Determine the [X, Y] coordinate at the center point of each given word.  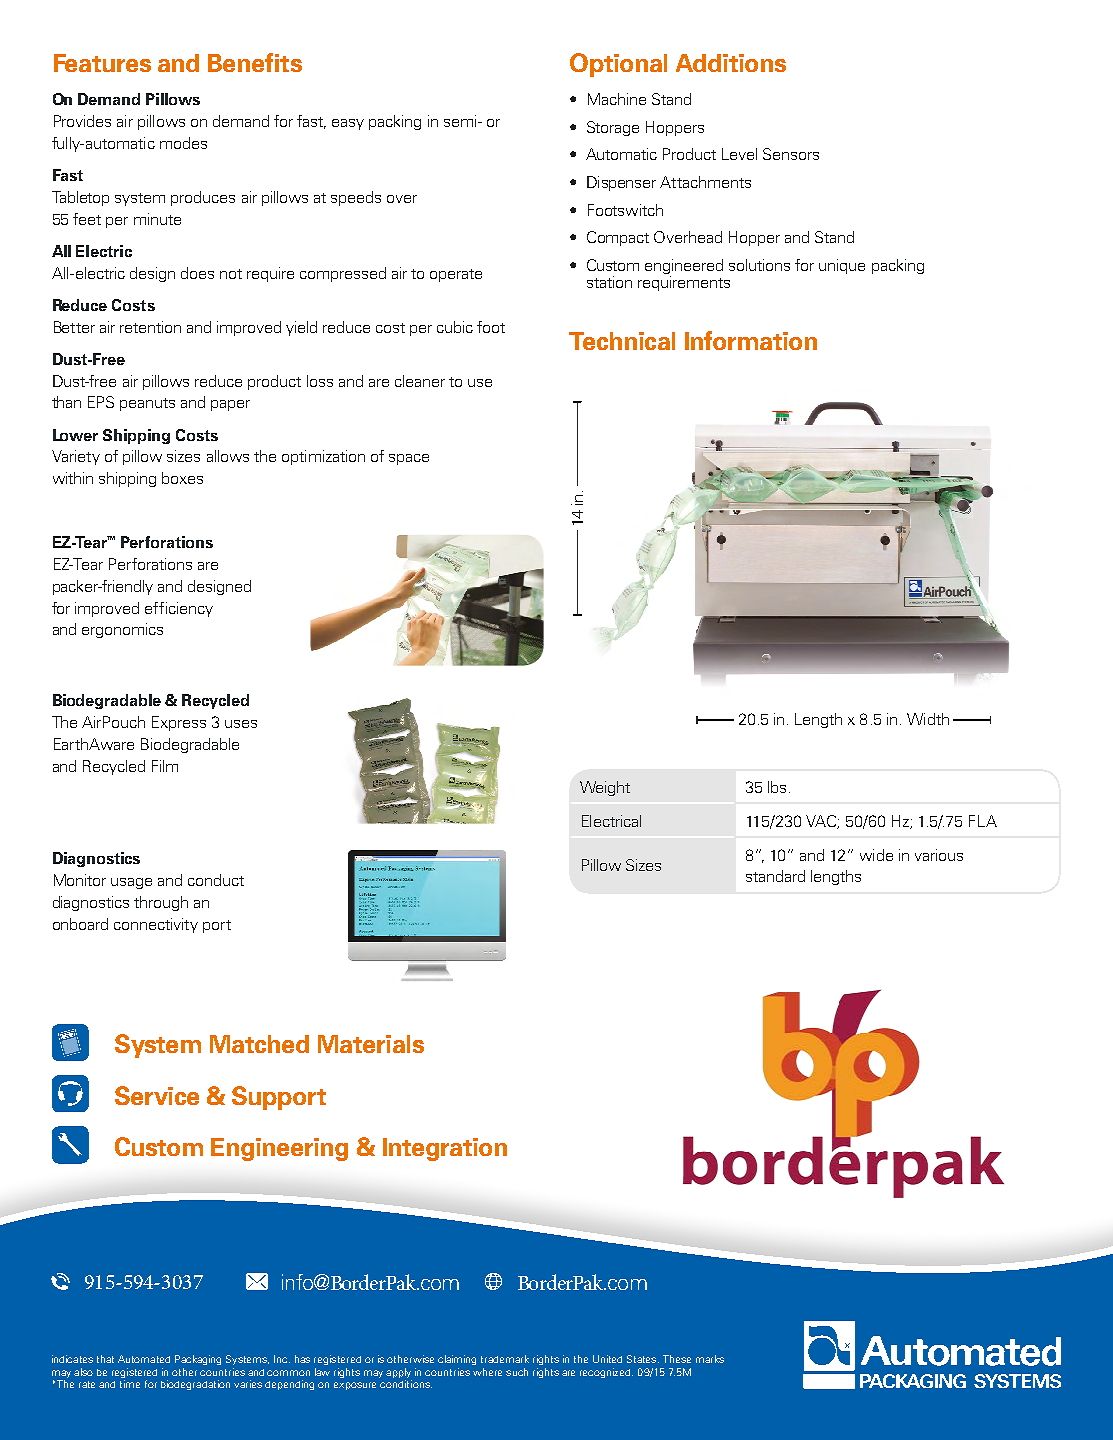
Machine [617, 99]
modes [183, 143]
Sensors [791, 154]
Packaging [198, 1360]
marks [710, 1359]
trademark [505, 1359]
